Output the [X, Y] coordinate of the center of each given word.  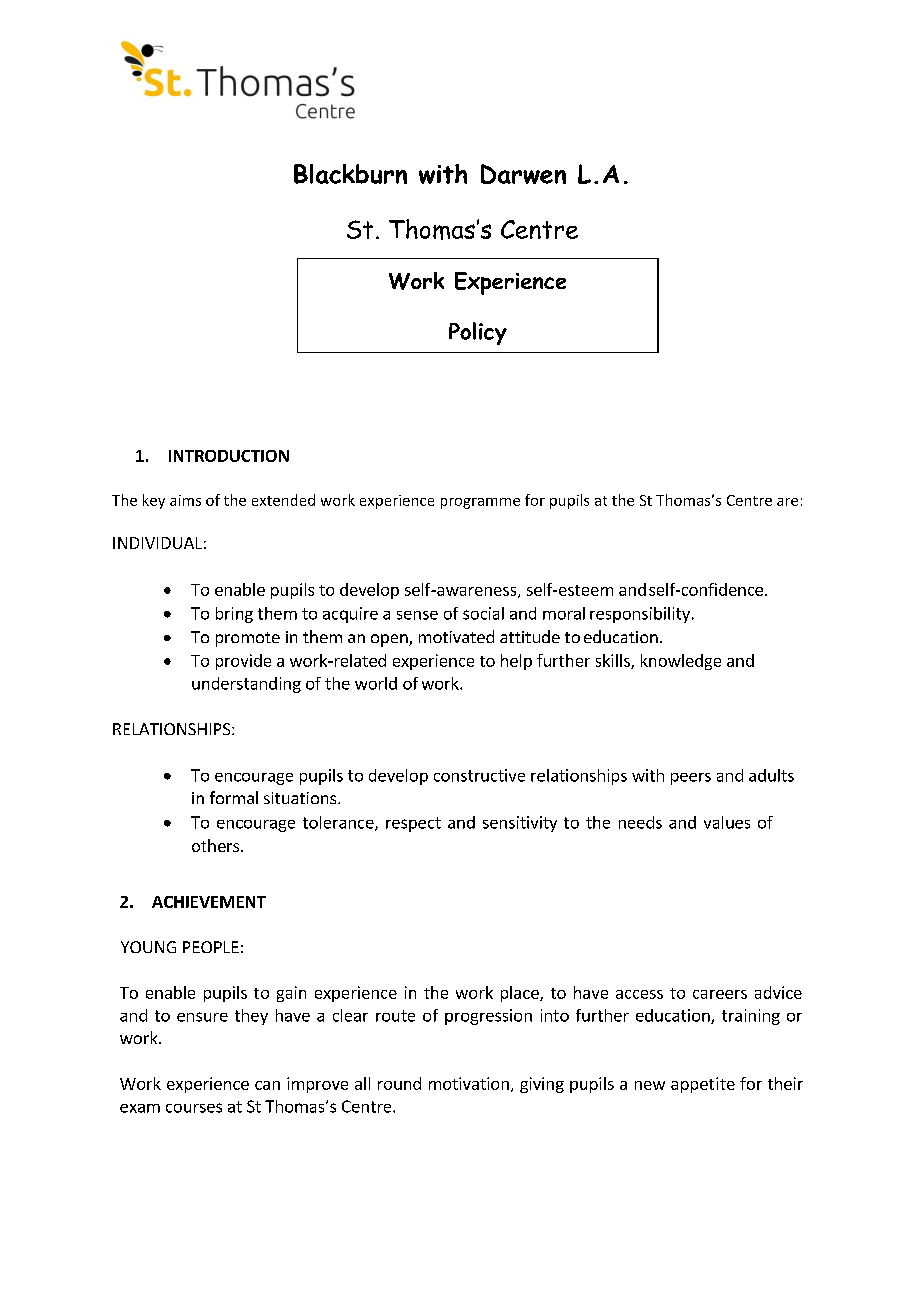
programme [480, 503]
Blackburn [350, 174]
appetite [703, 1085]
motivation [469, 1083]
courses [194, 1108]
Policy [478, 333]
